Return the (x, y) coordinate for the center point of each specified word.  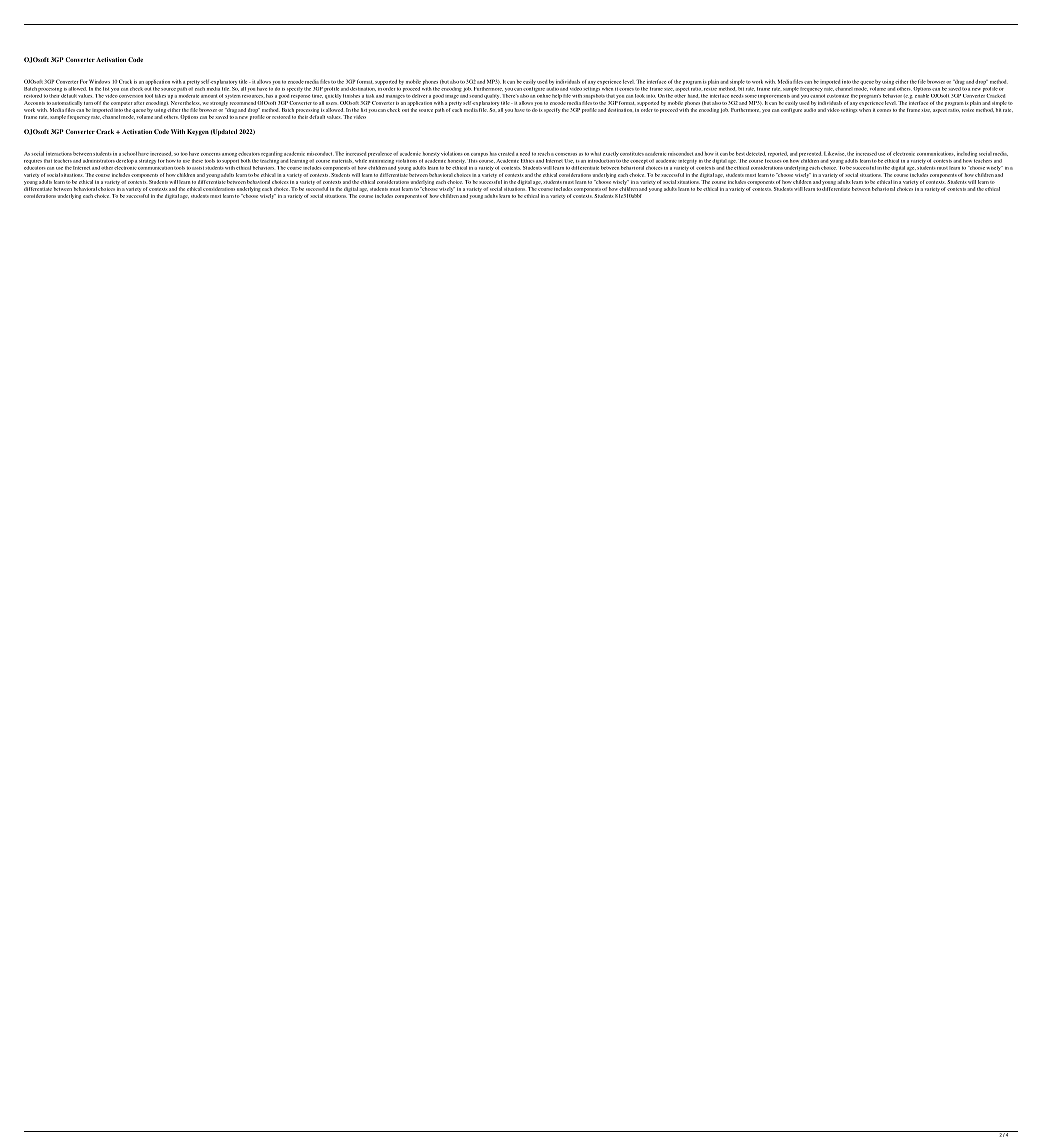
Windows (99, 81)
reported (778, 154)
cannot (817, 96)
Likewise (835, 153)
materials (343, 161)
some (751, 96)
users (331, 103)
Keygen (198, 132)
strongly (219, 103)
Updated (224, 132)
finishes (351, 96)
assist (198, 168)
